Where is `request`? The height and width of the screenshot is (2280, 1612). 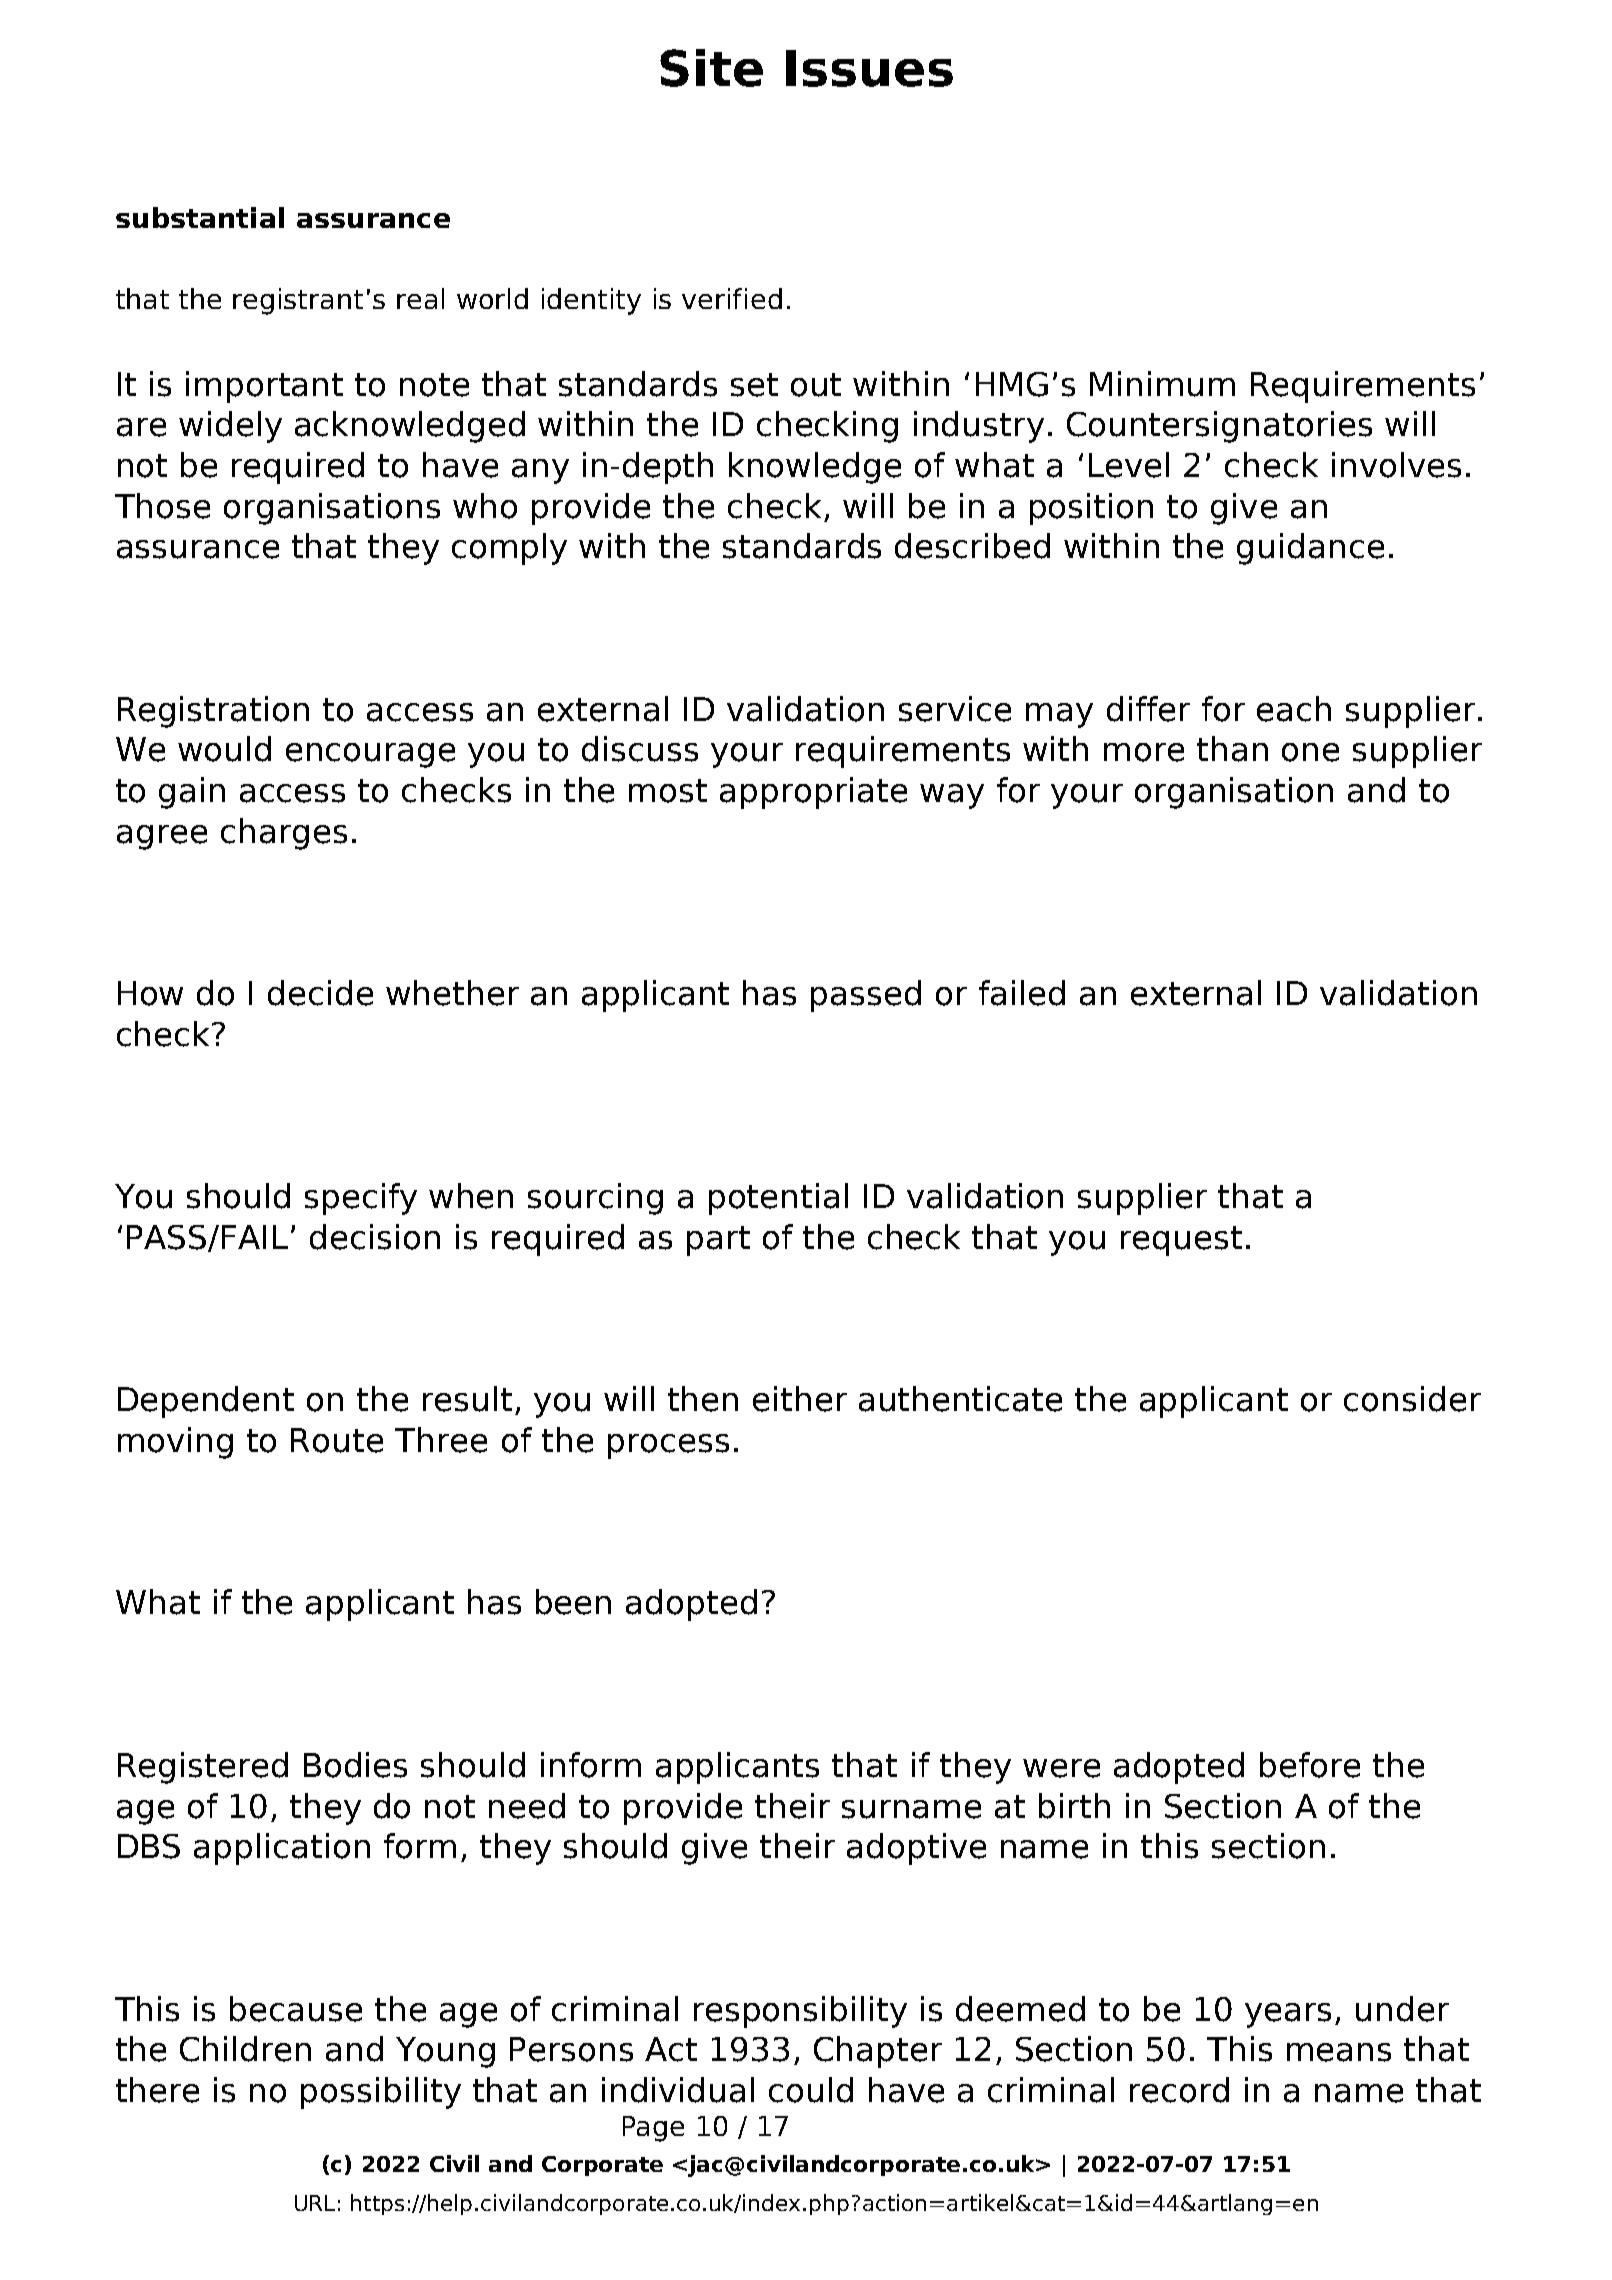
request is located at coordinates (1181, 1241).
